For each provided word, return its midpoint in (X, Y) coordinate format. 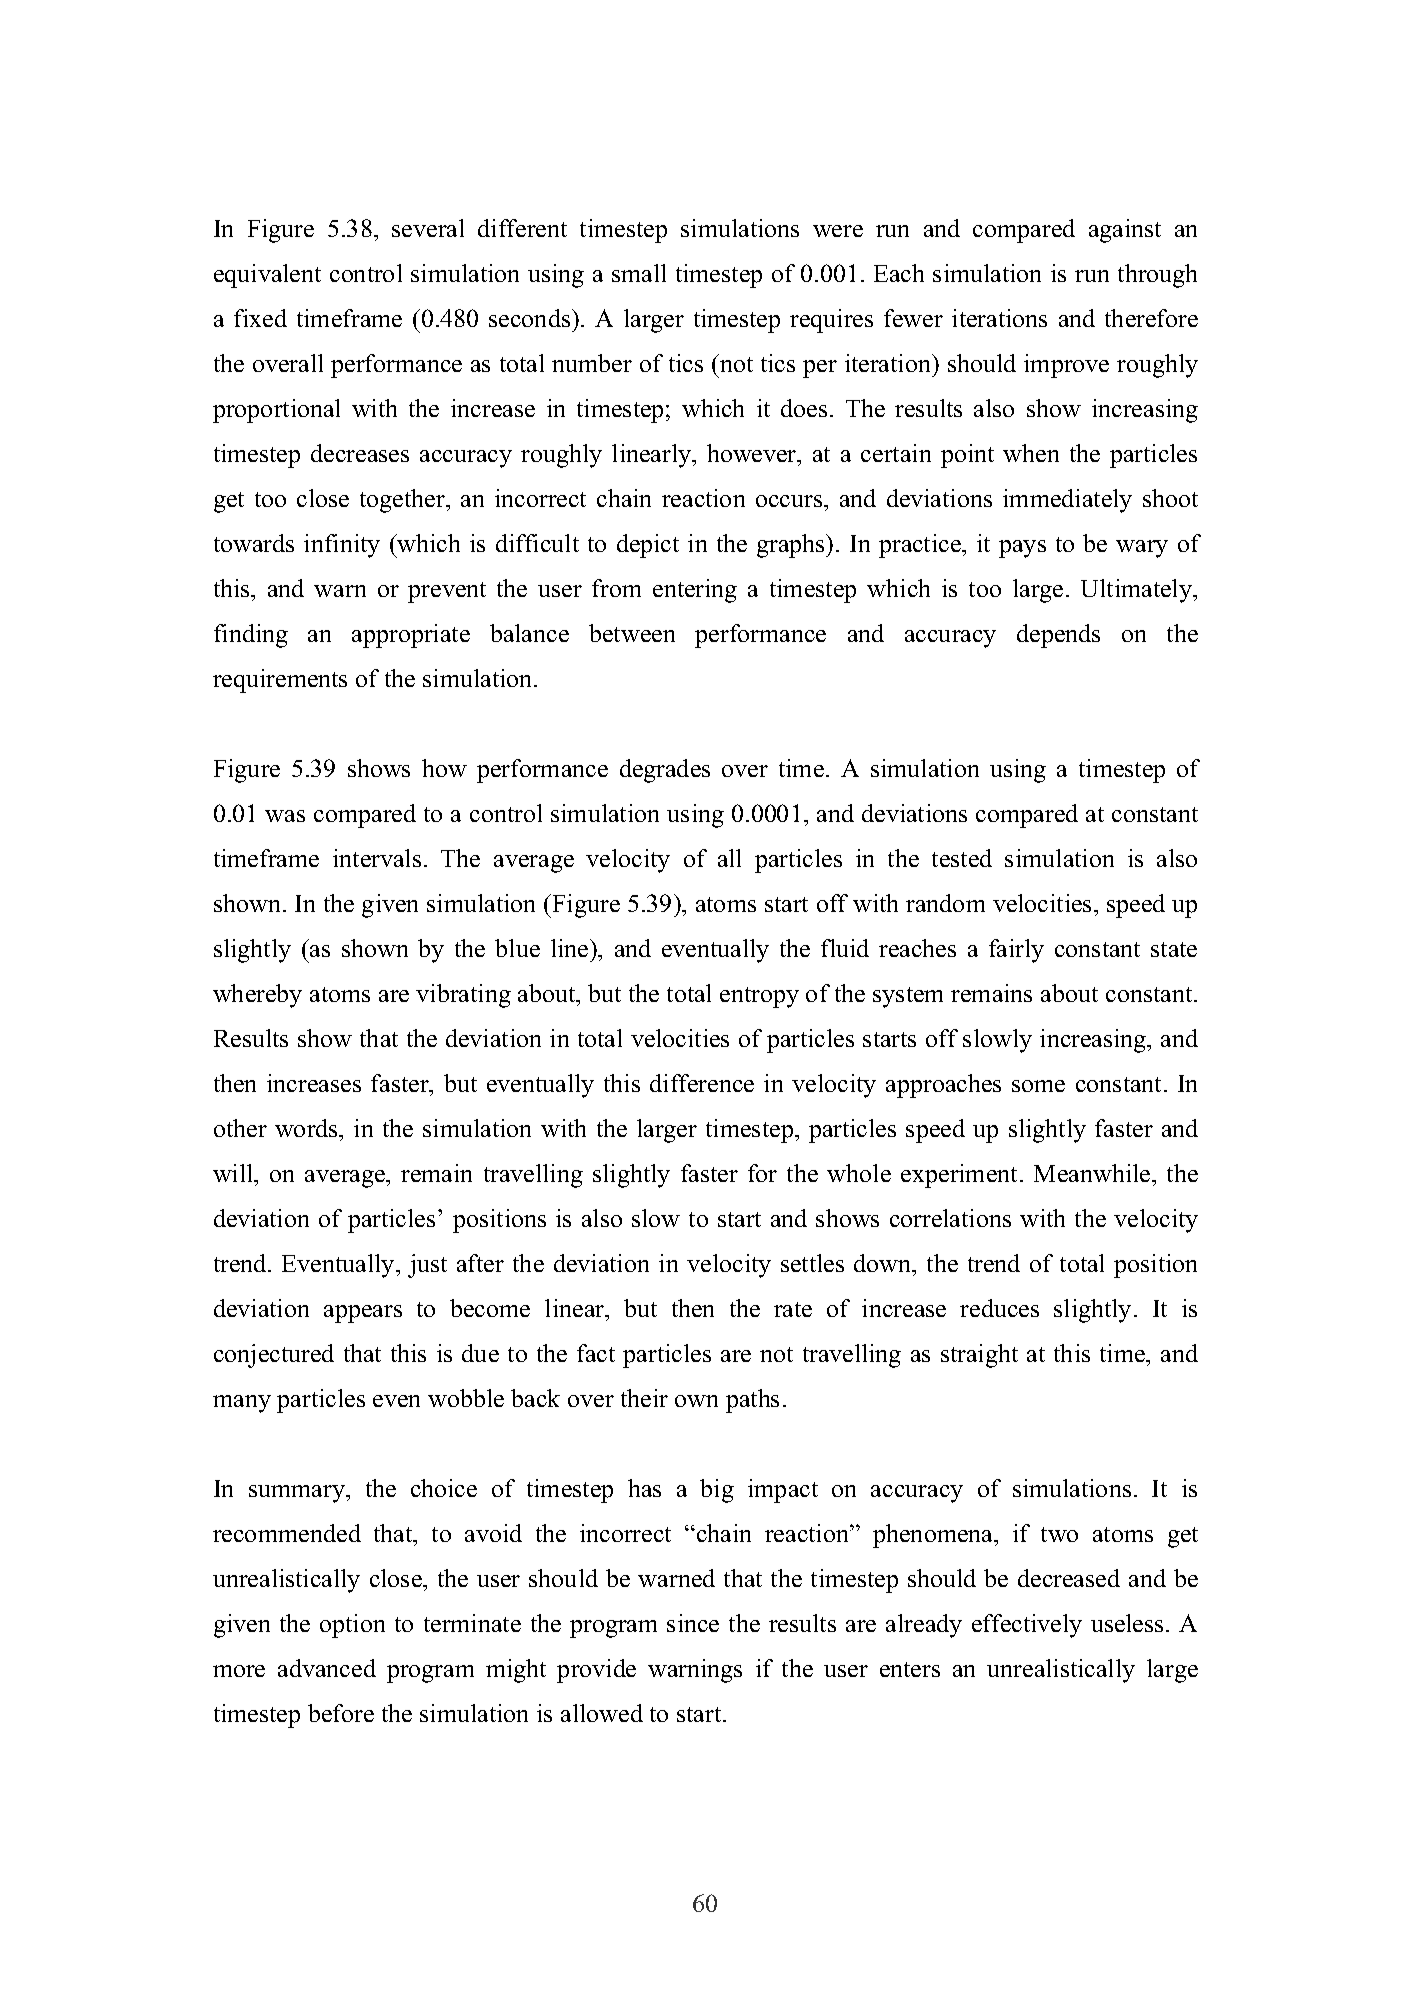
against (1125, 231)
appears (363, 1314)
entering (695, 591)
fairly (1016, 951)
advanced (327, 1668)
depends (1058, 636)
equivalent (267, 276)
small (639, 273)
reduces (999, 1308)
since (693, 1623)
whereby (257, 996)
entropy (759, 997)
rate (793, 1309)
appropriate (411, 636)
